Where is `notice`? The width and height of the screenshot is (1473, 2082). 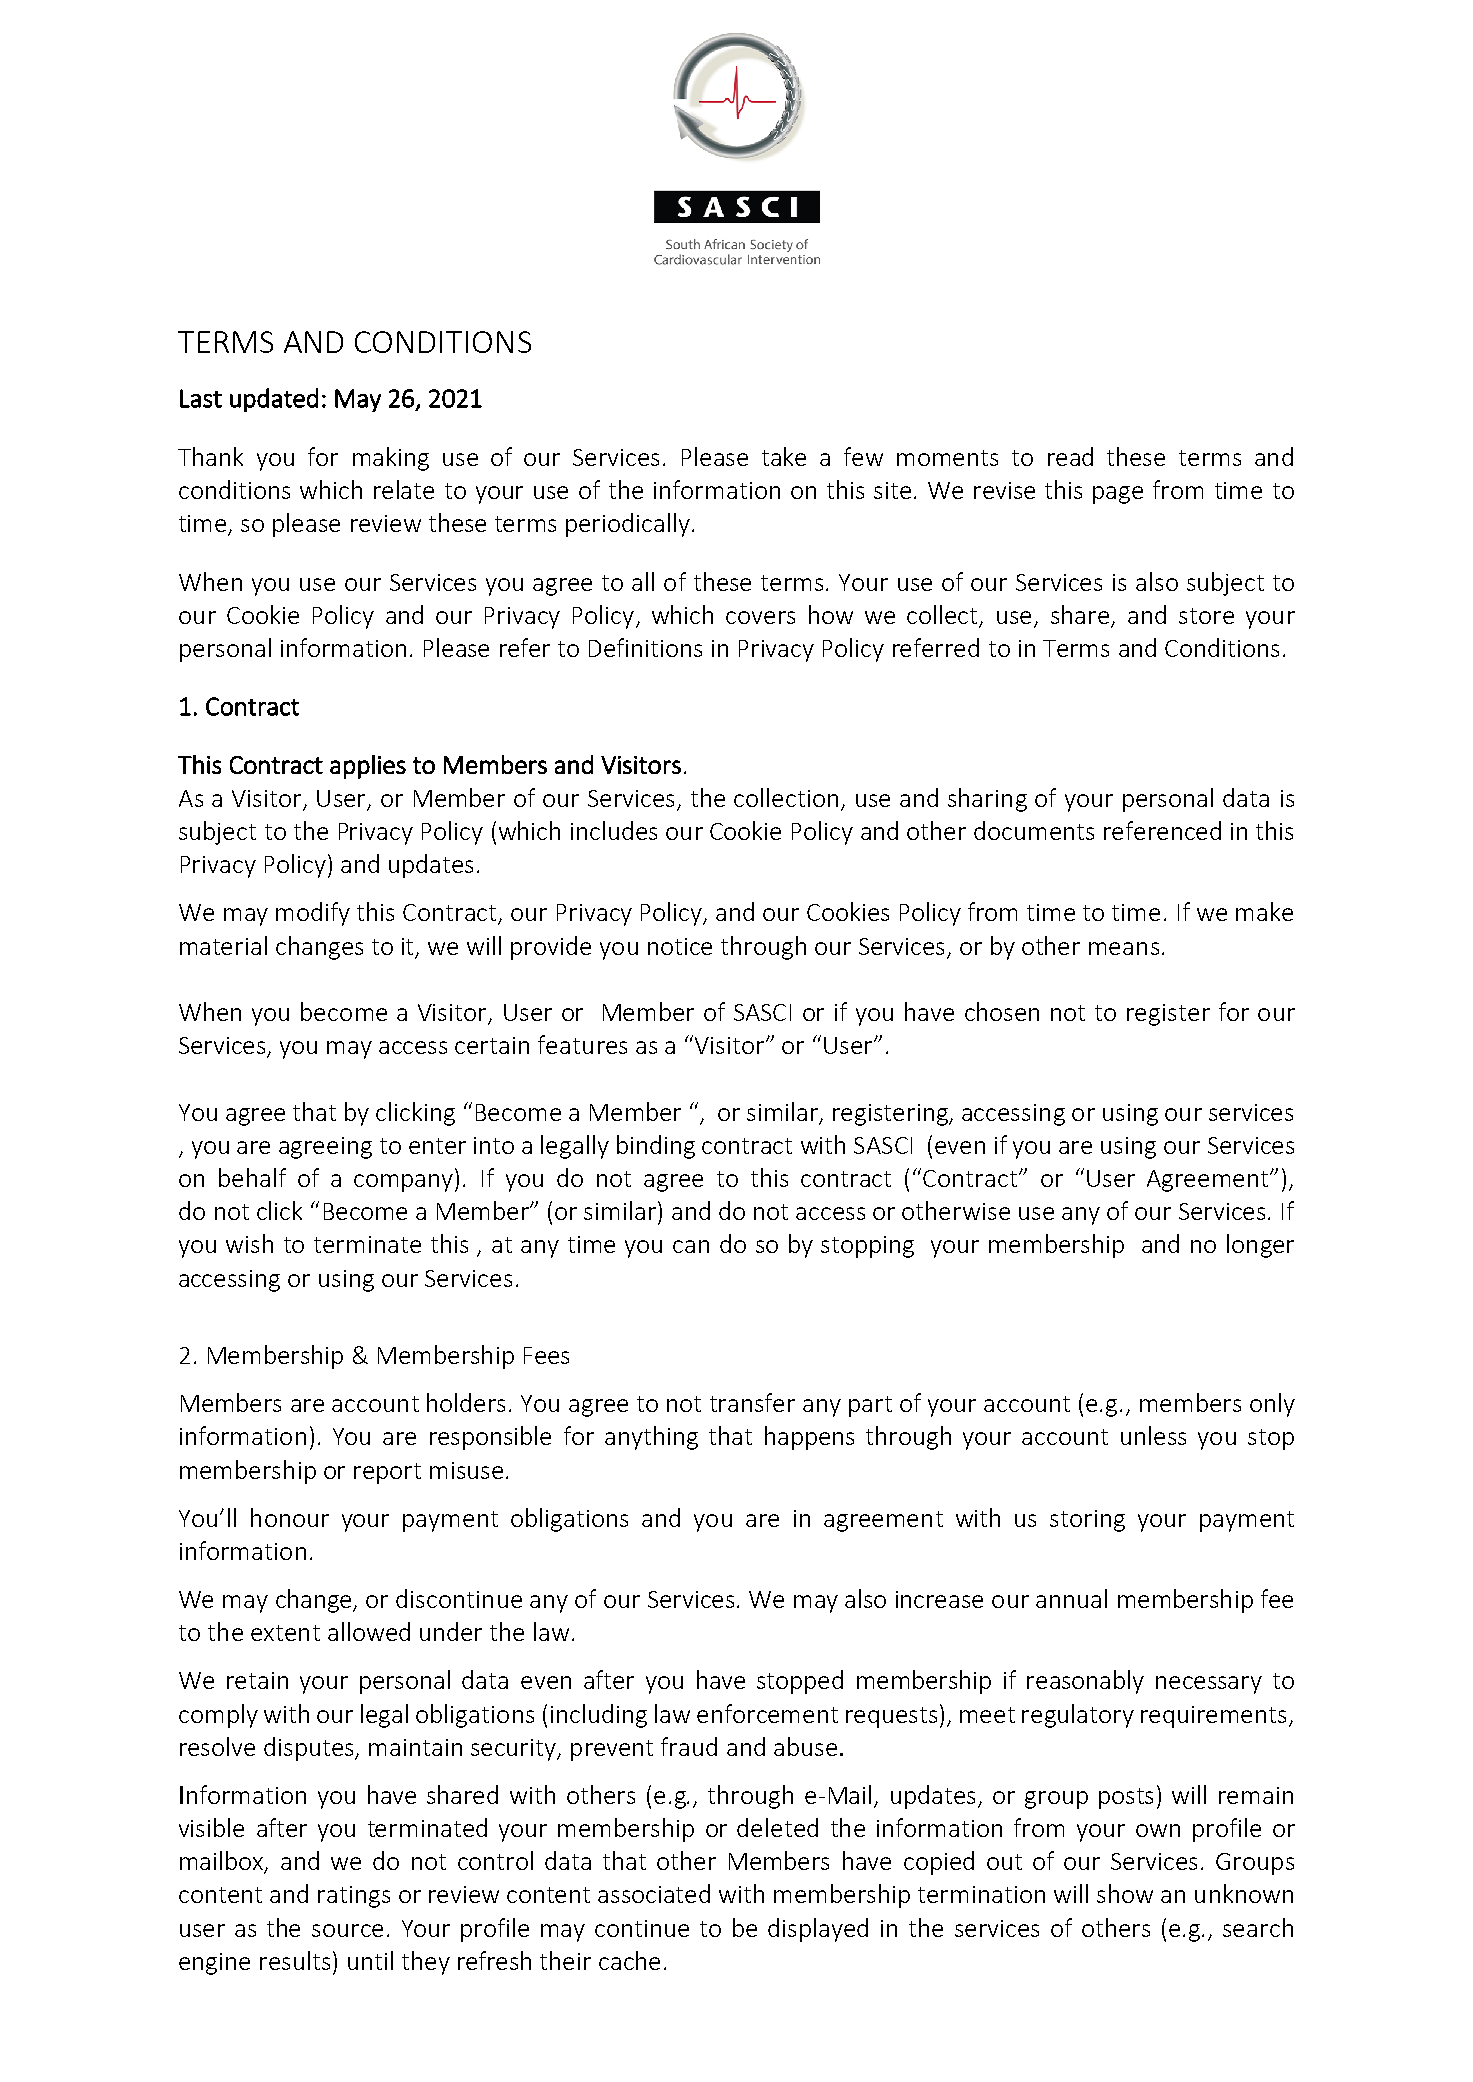
notice is located at coordinates (680, 946).
